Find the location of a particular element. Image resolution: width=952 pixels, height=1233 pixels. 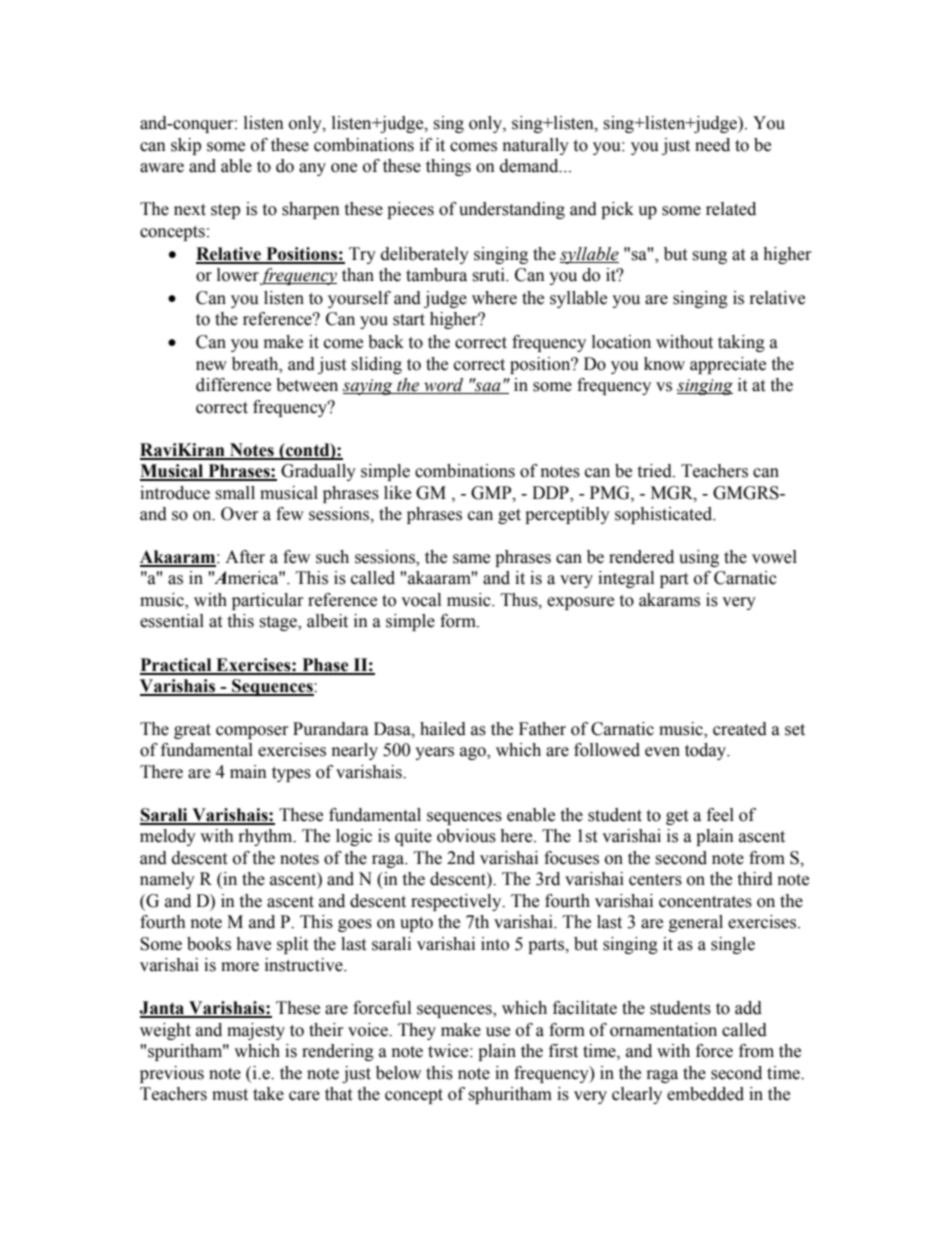

stage is located at coordinates (279, 623).
